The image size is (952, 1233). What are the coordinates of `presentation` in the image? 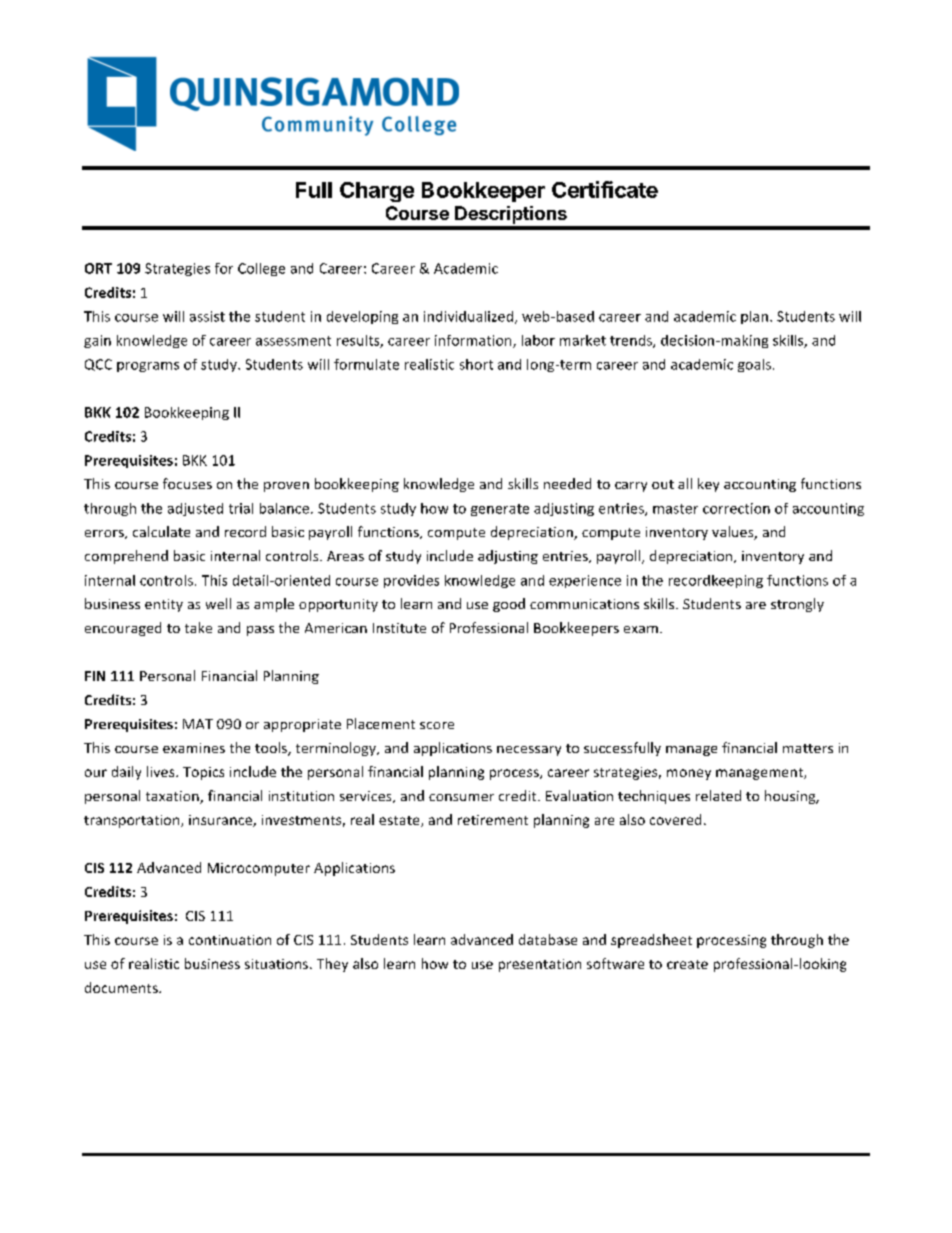 It's located at (540, 965).
